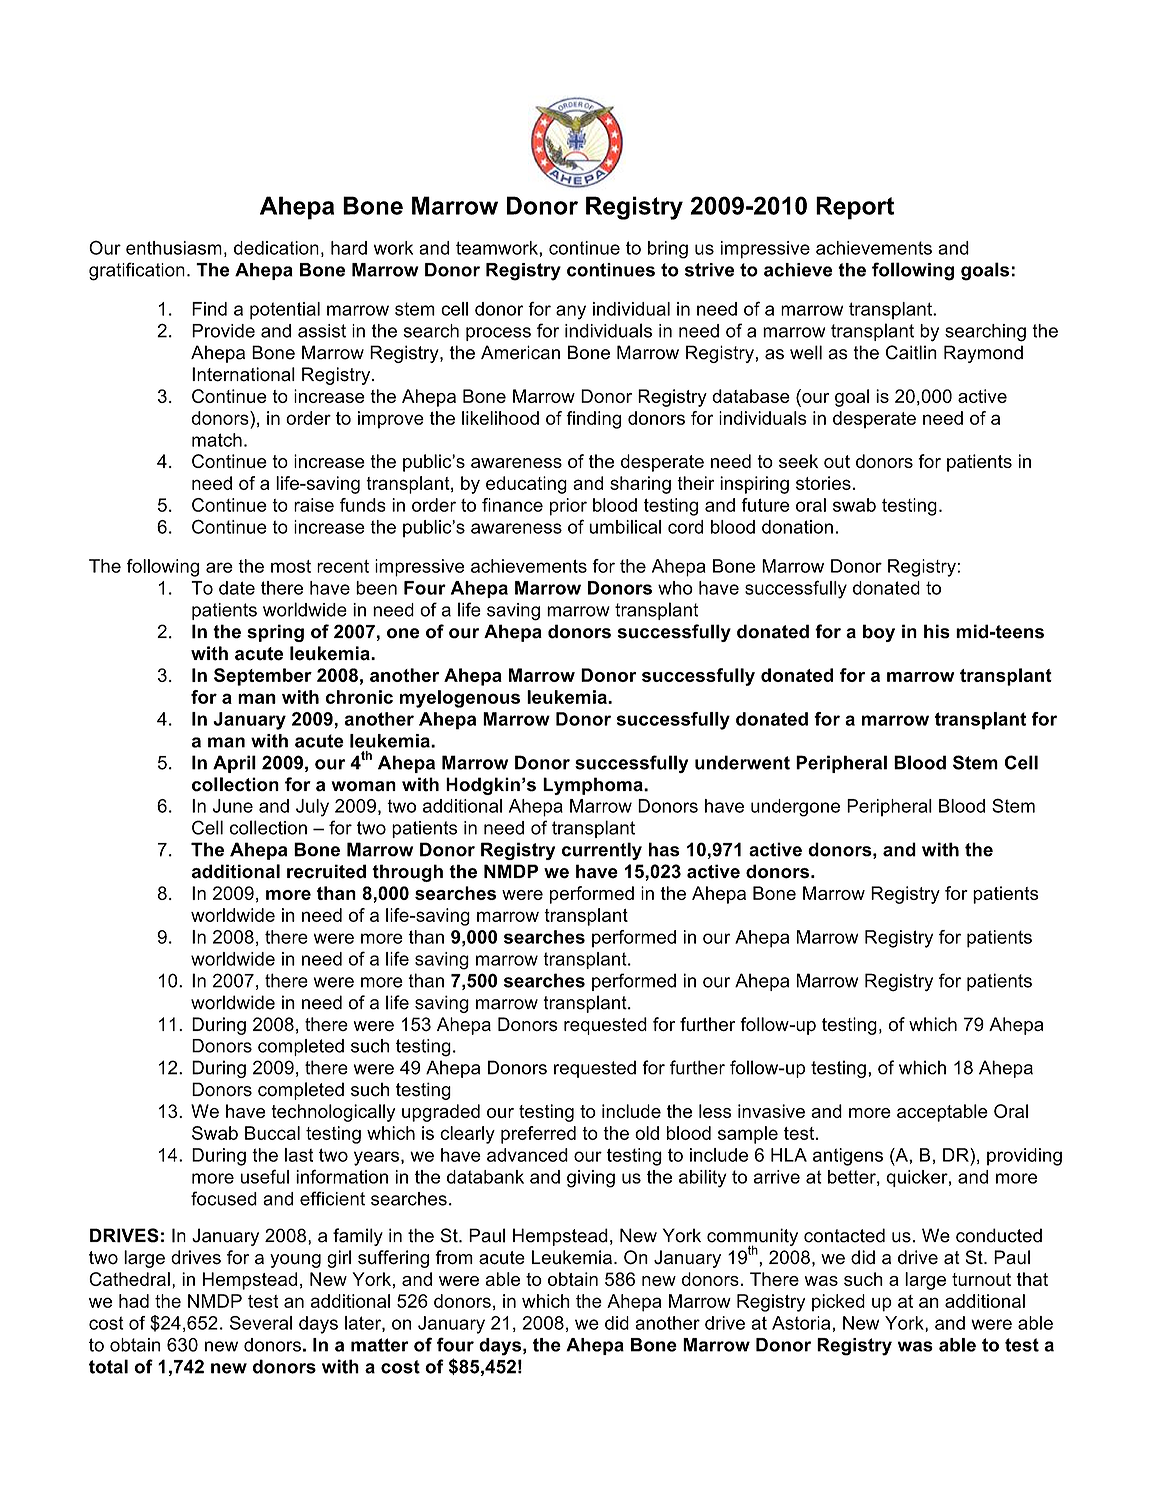 This screenshot has height=1502, width=1161. I want to click on prior, so click(568, 507).
